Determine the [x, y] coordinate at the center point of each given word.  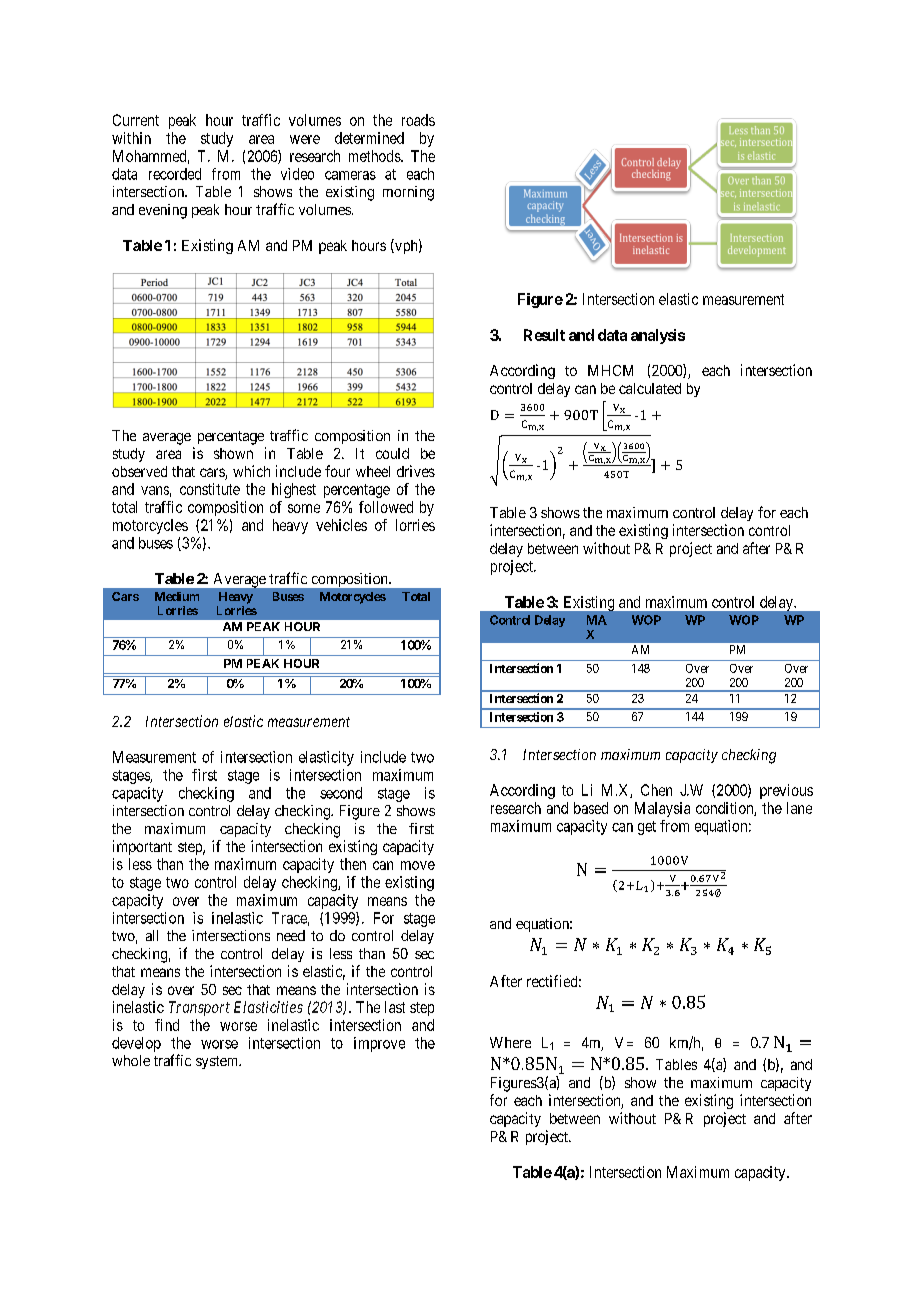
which [251, 471]
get [647, 828]
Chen [656, 790]
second [341, 793]
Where [510, 1042]
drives [416, 471]
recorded [175, 174]
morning [408, 193]
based [591, 808]
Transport [199, 1008]
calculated [650, 388]
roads [418, 120]
